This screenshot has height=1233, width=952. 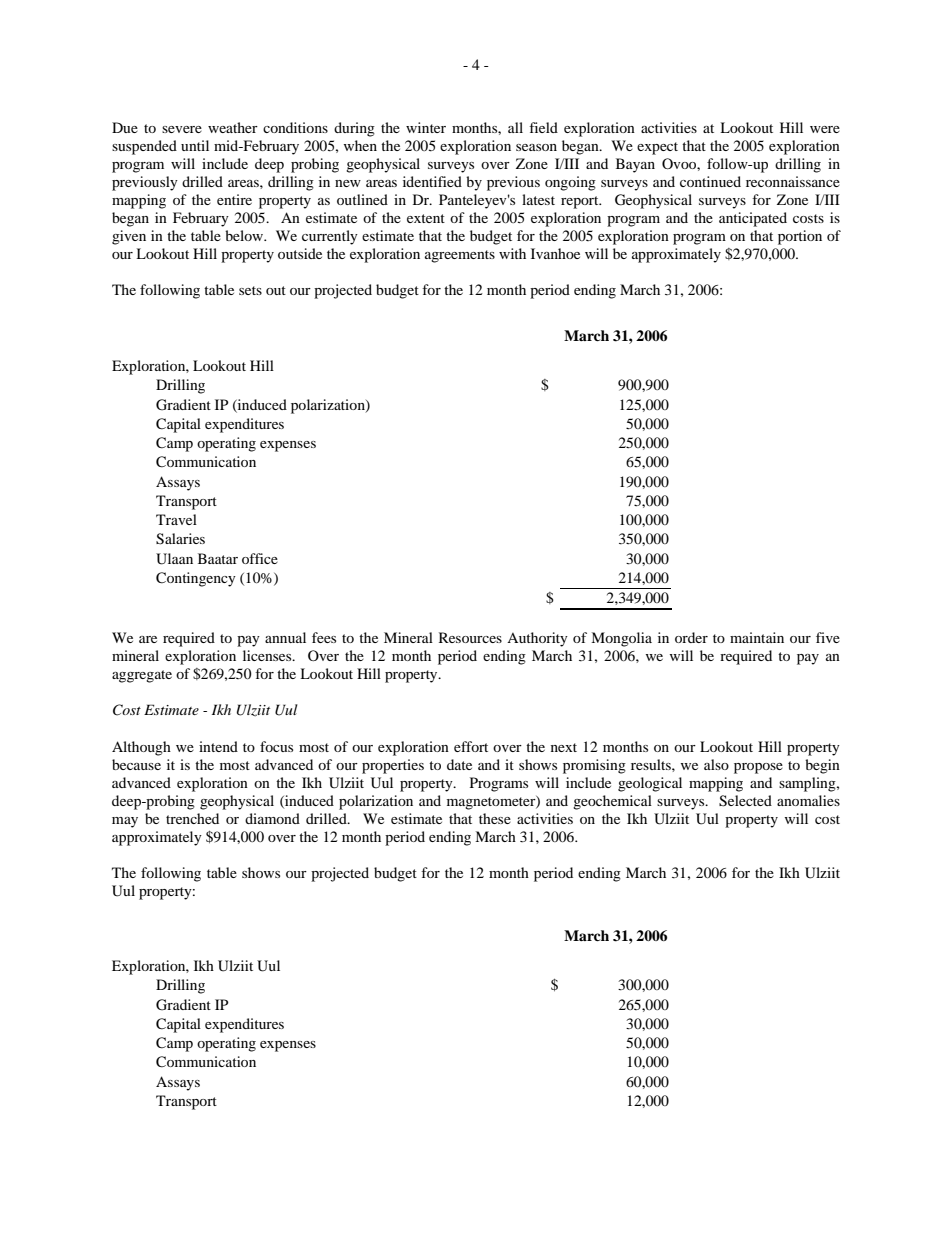 What do you see at coordinates (260, 558) in the screenshot?
I see `office` at bounding box center [260, 558].
